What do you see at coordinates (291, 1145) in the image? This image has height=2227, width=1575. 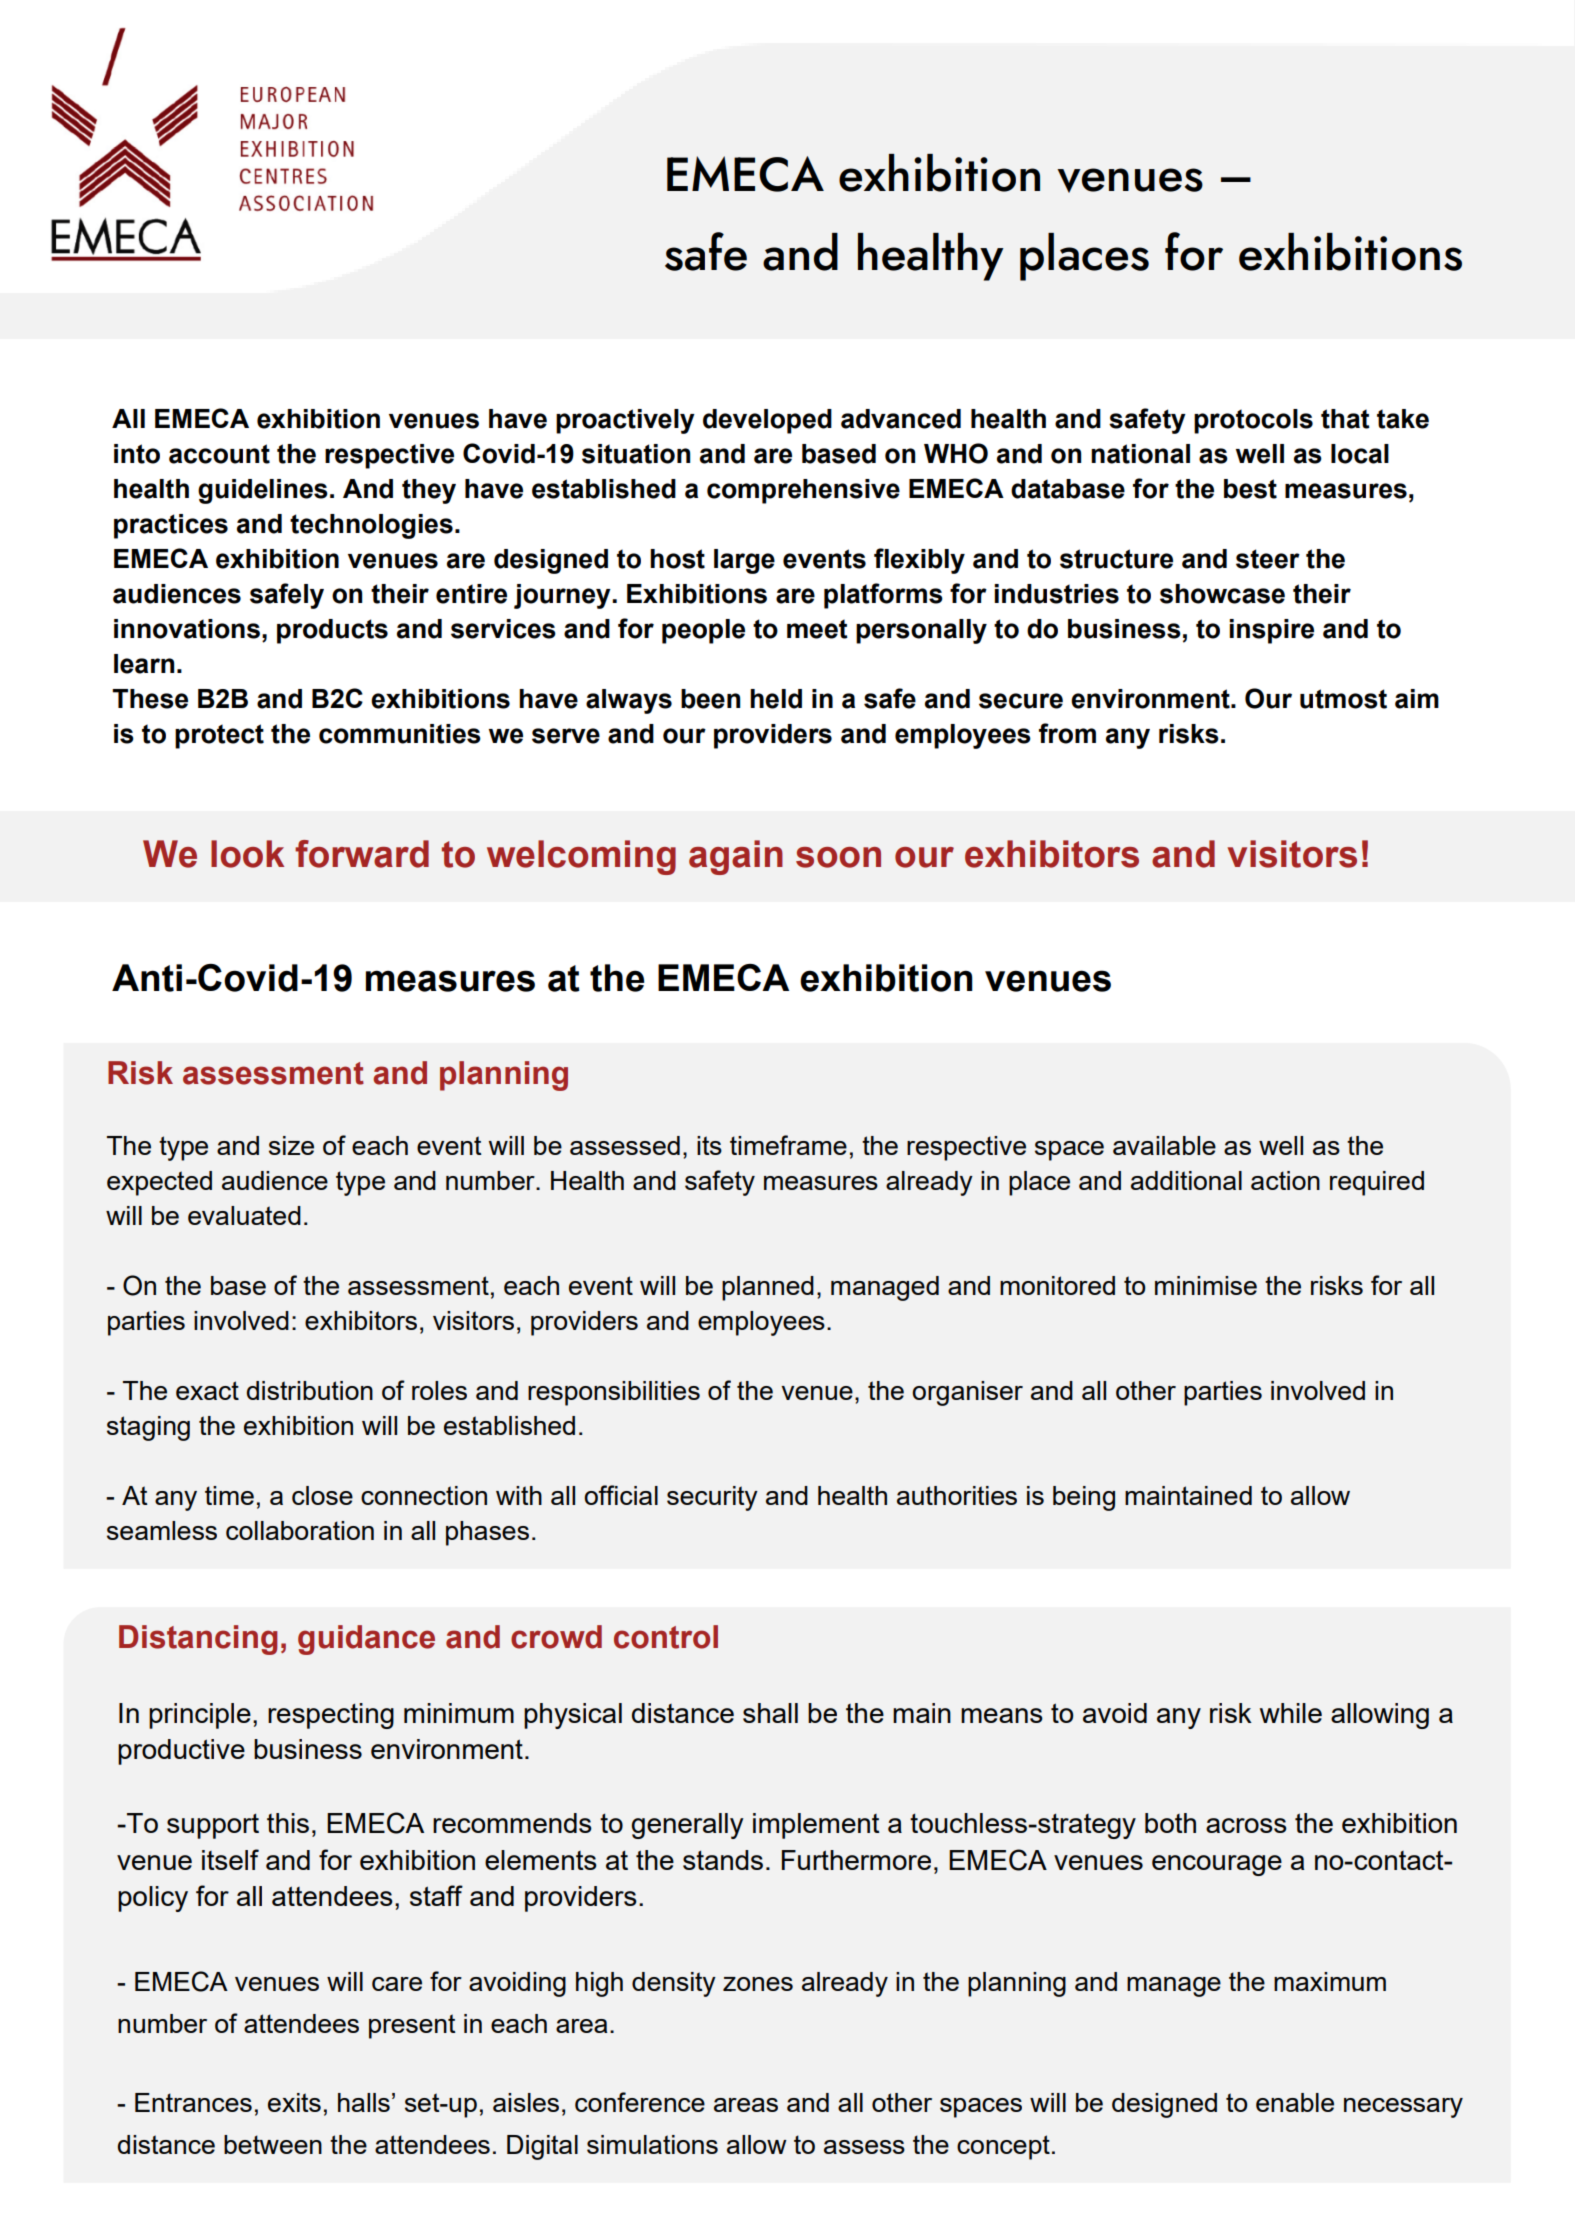 I see `size` at bounding box center [291, 1145].
